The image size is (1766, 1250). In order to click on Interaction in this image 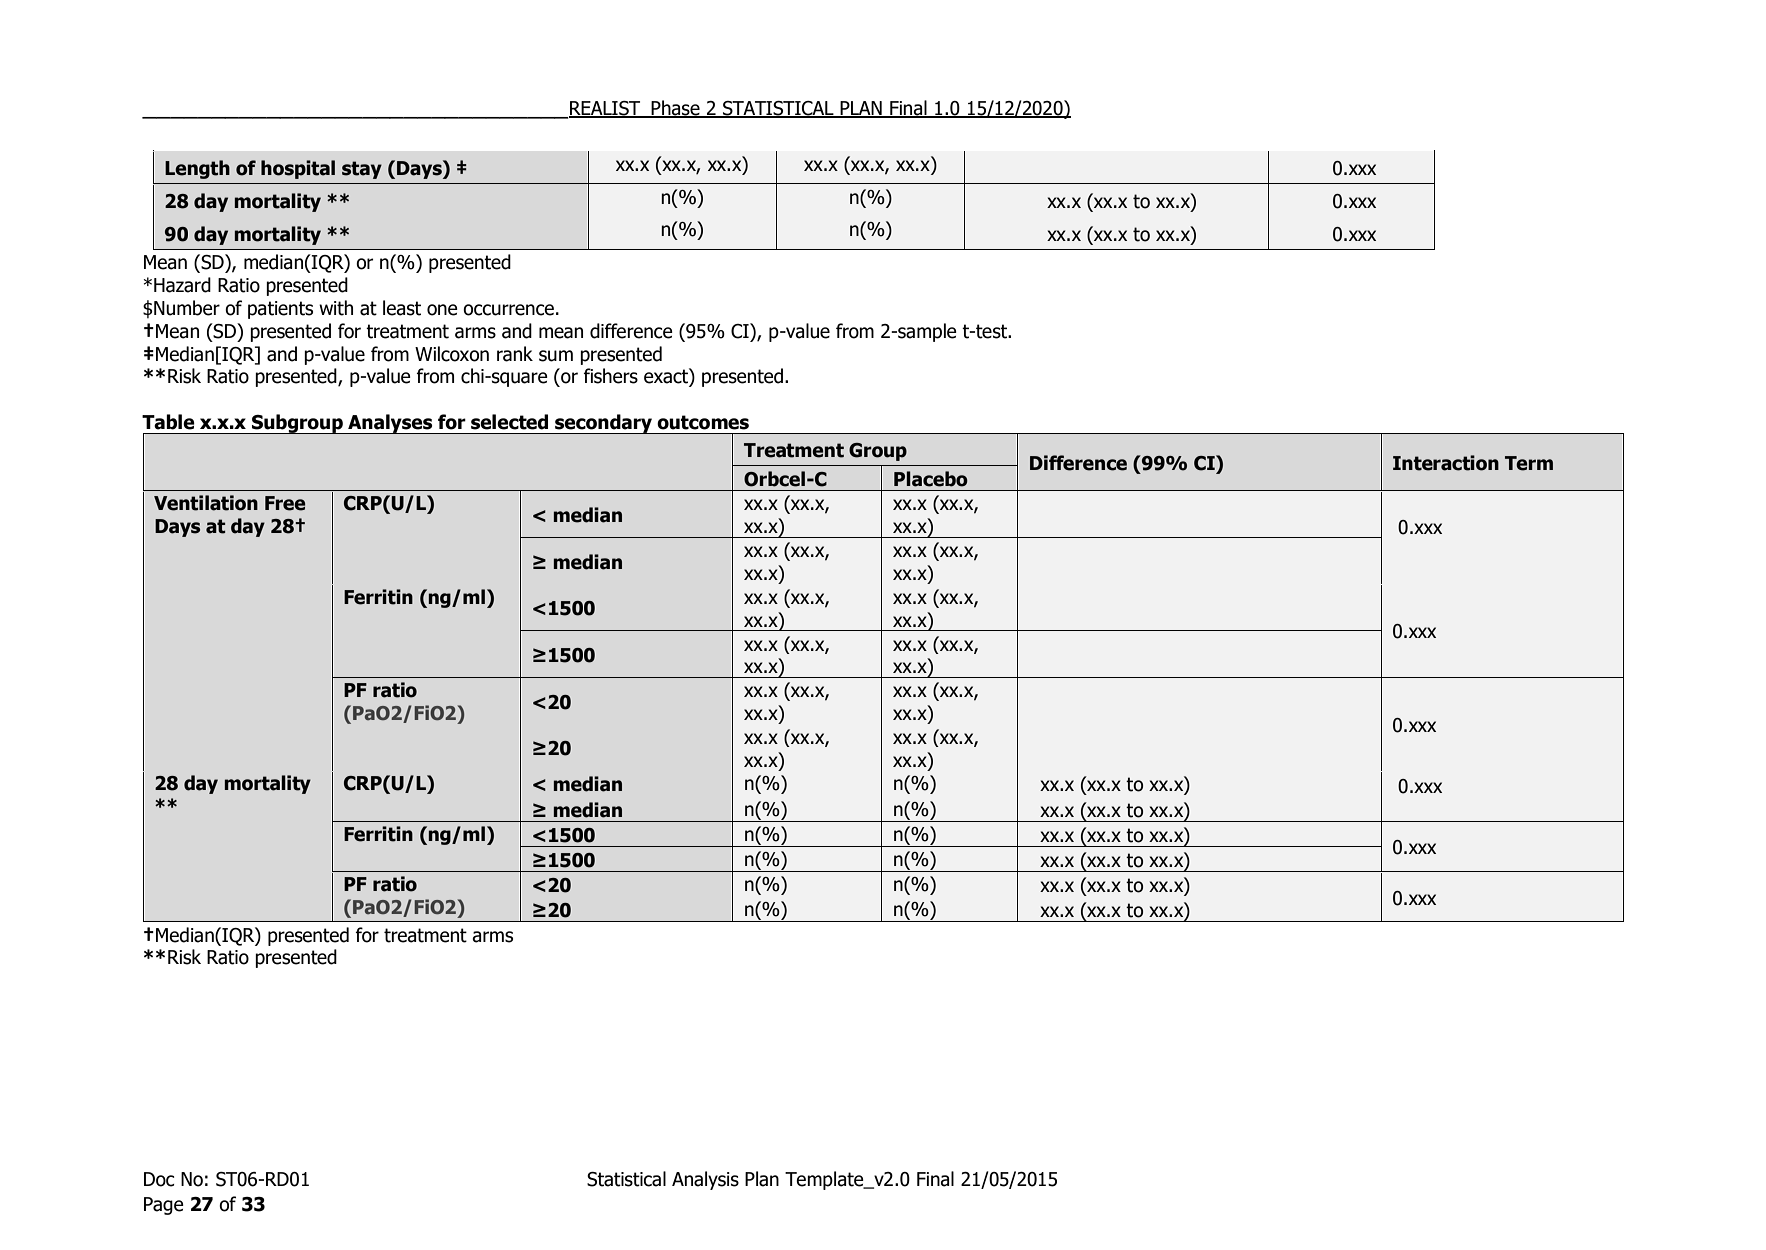, I will do `click(1446, 463)`.
